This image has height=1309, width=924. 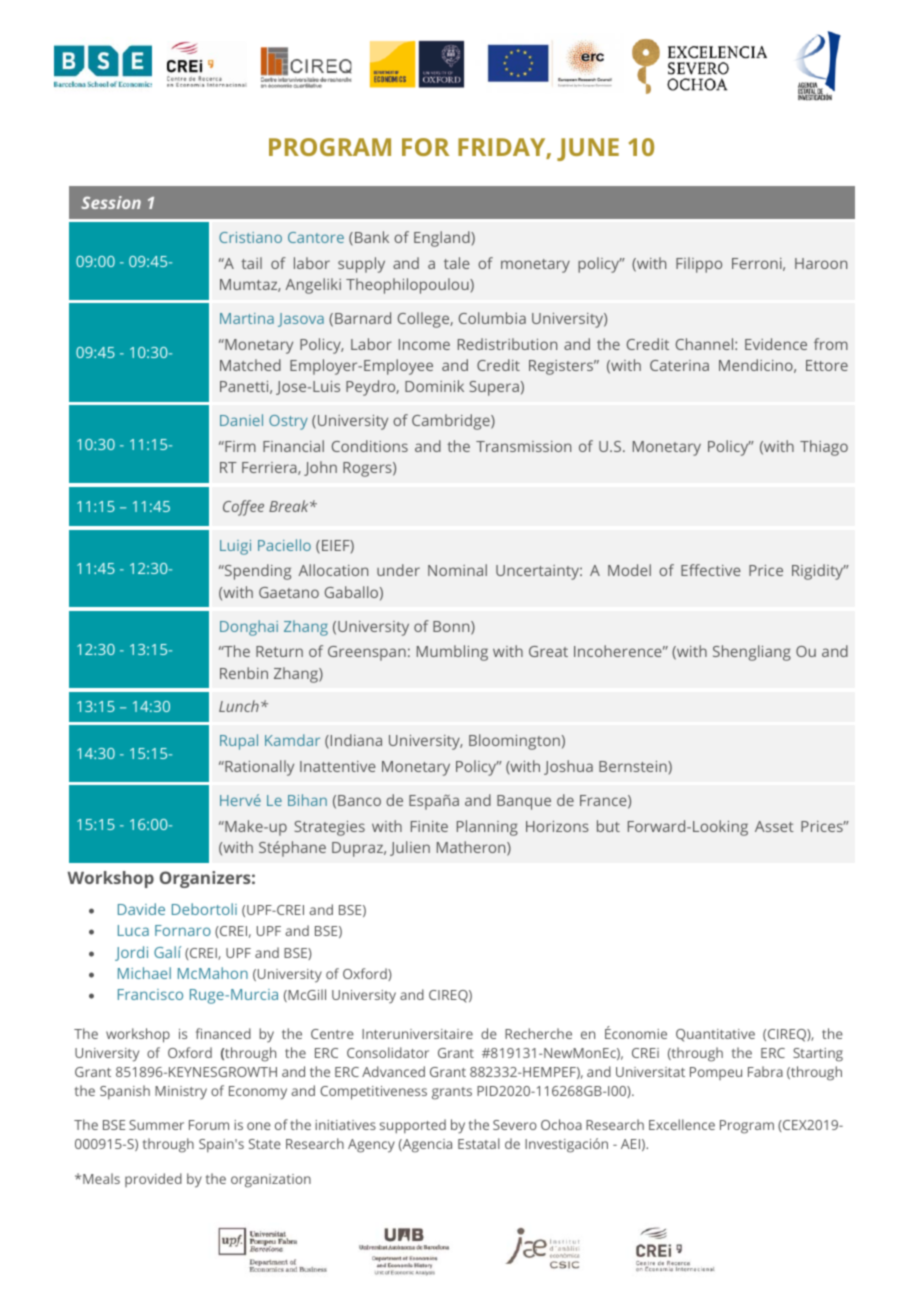 What do you see at coordinates (711, 570) in the image?
I see `Effective` at bounding box center [711, 570].
